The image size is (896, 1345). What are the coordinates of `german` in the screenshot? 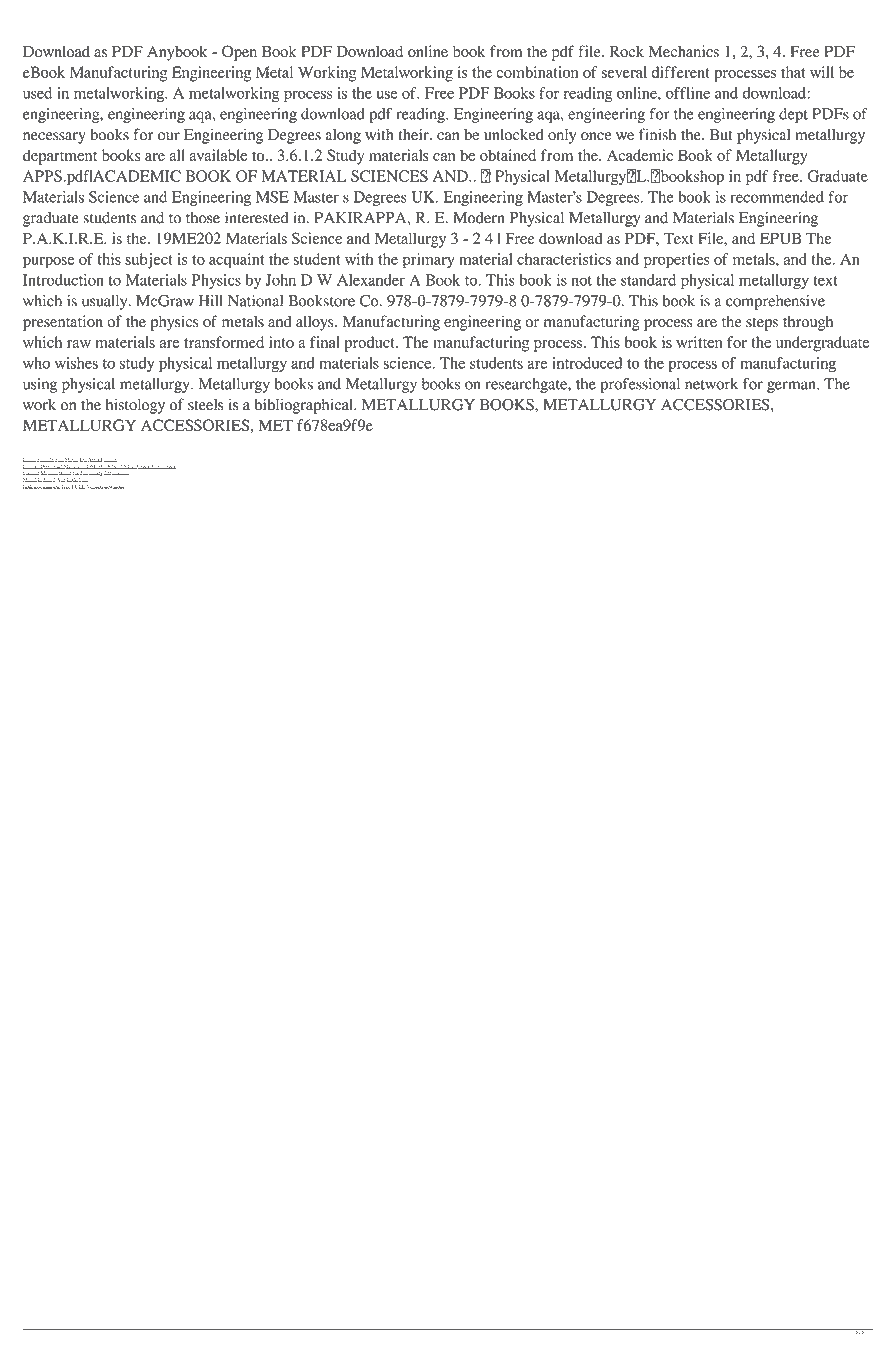 It's located at (792, 387).
